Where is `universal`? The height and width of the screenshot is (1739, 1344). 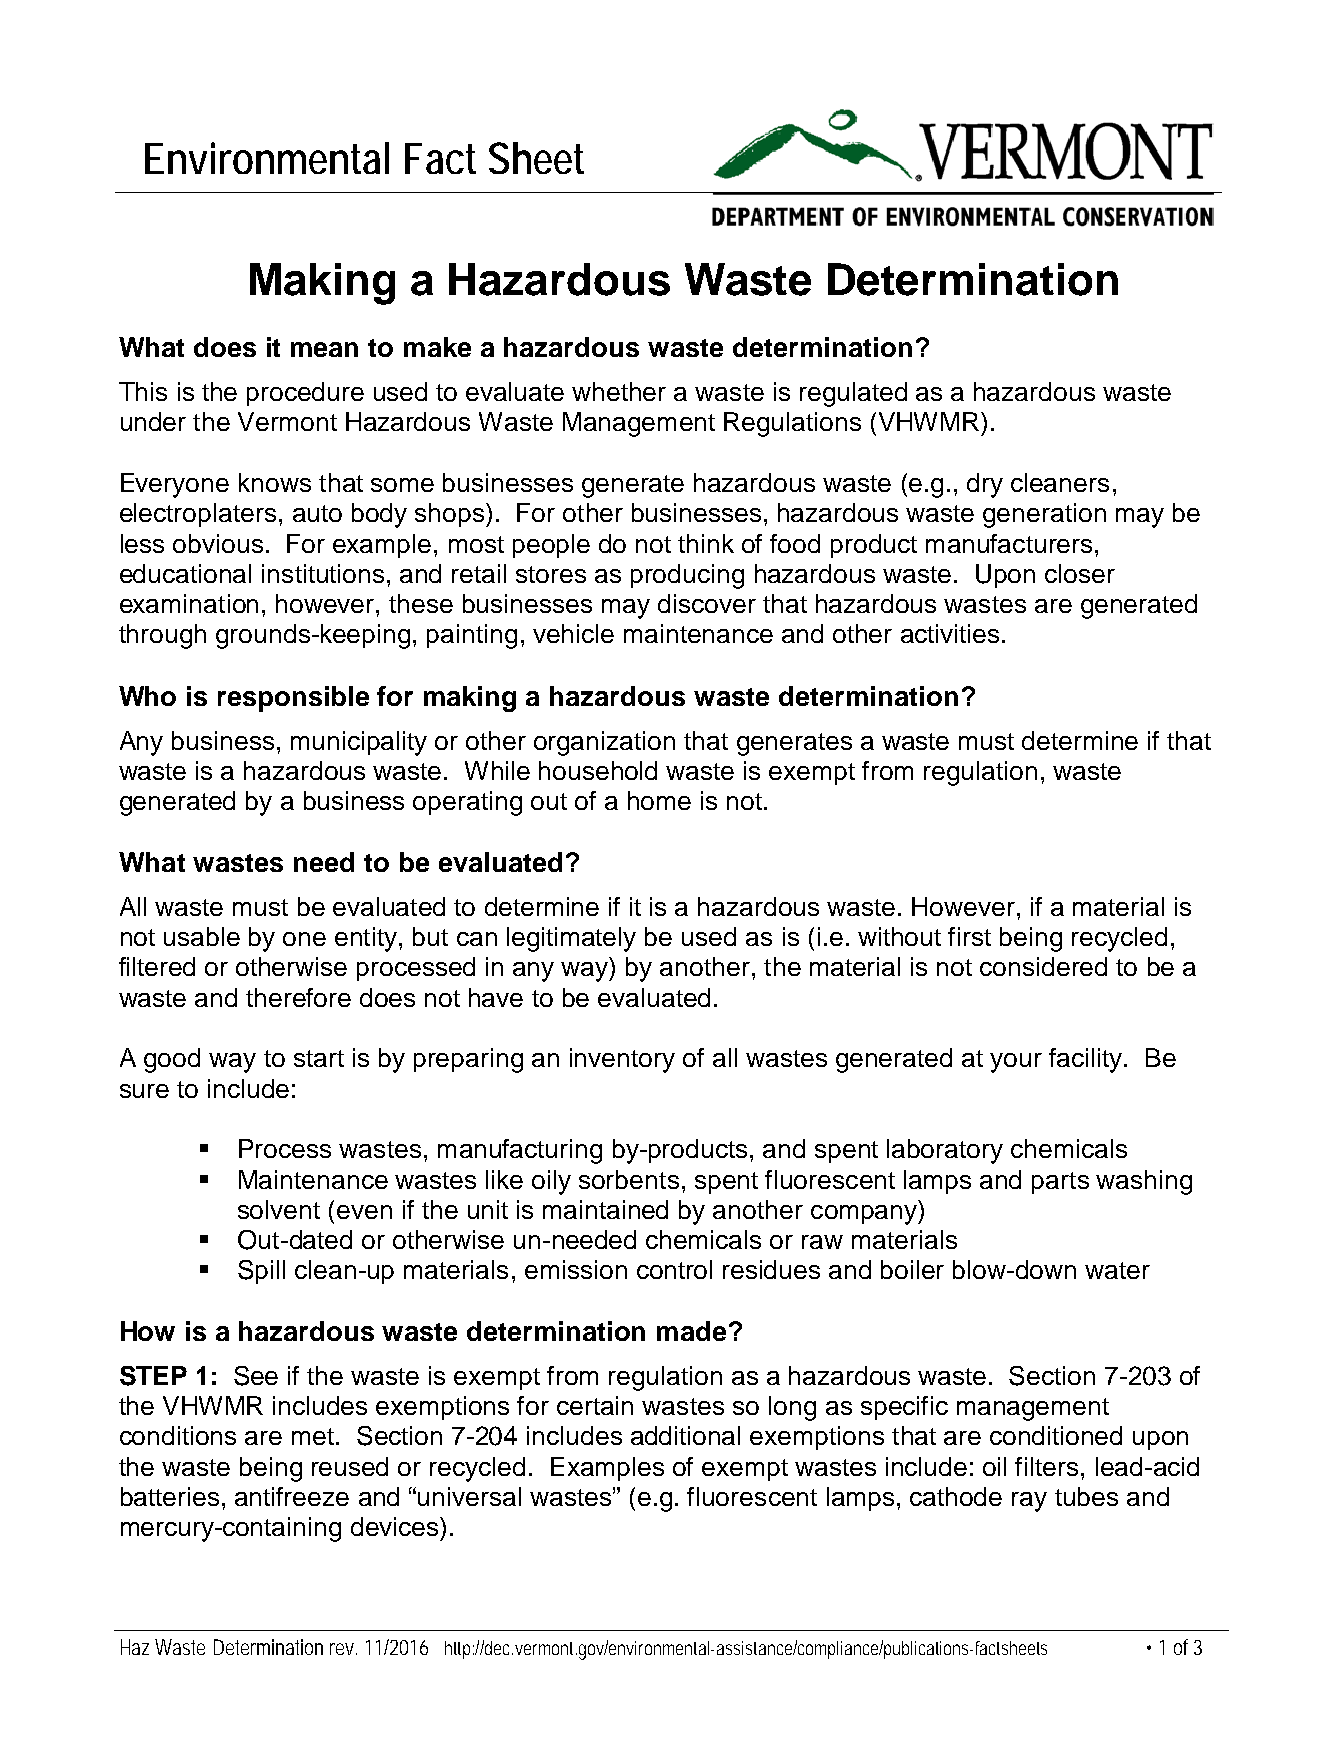 universal is located at coordinates (469, 1496).
